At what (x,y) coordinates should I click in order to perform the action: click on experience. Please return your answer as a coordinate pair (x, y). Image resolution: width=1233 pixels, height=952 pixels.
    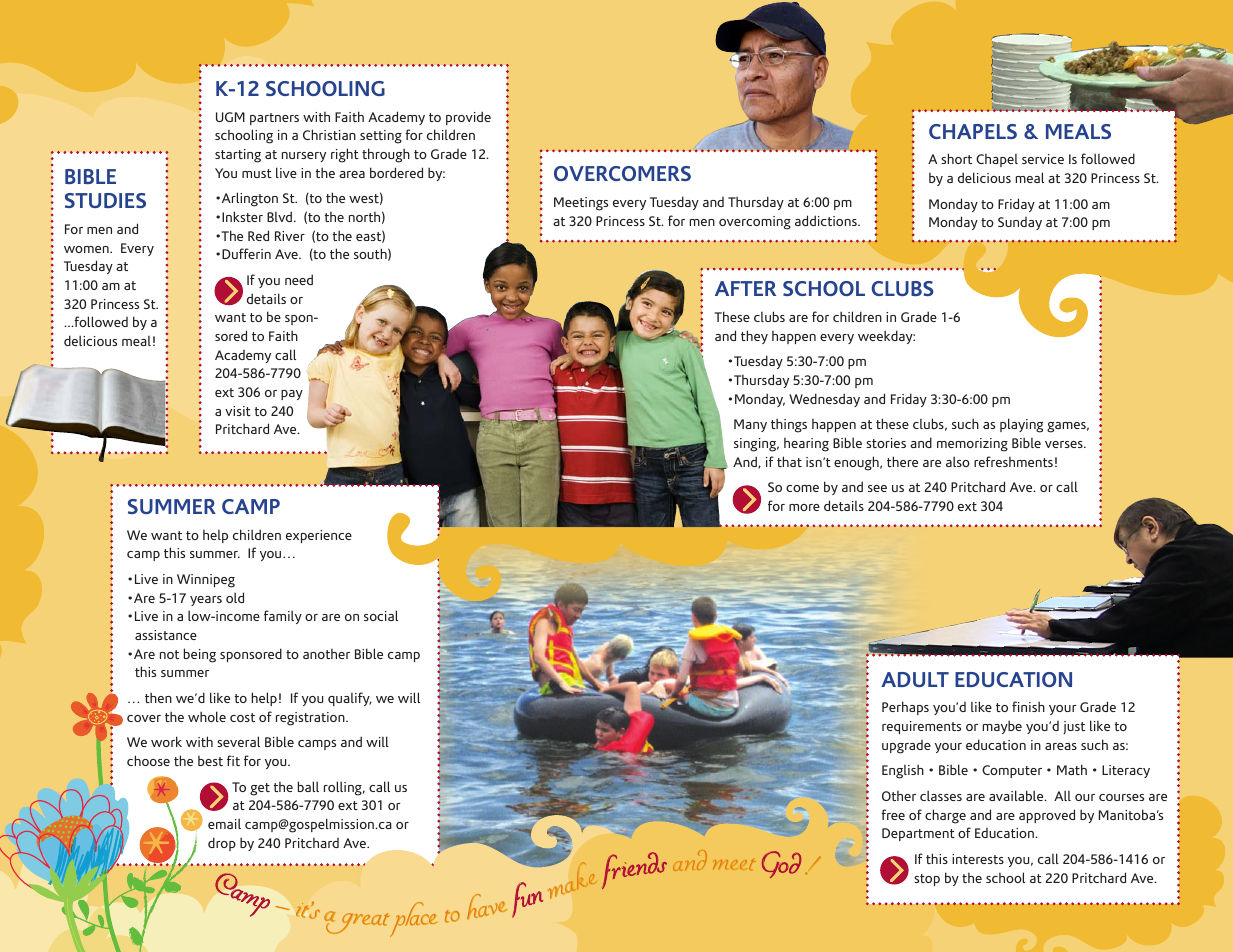
    Looking at the image, I should click on (319, 536).
